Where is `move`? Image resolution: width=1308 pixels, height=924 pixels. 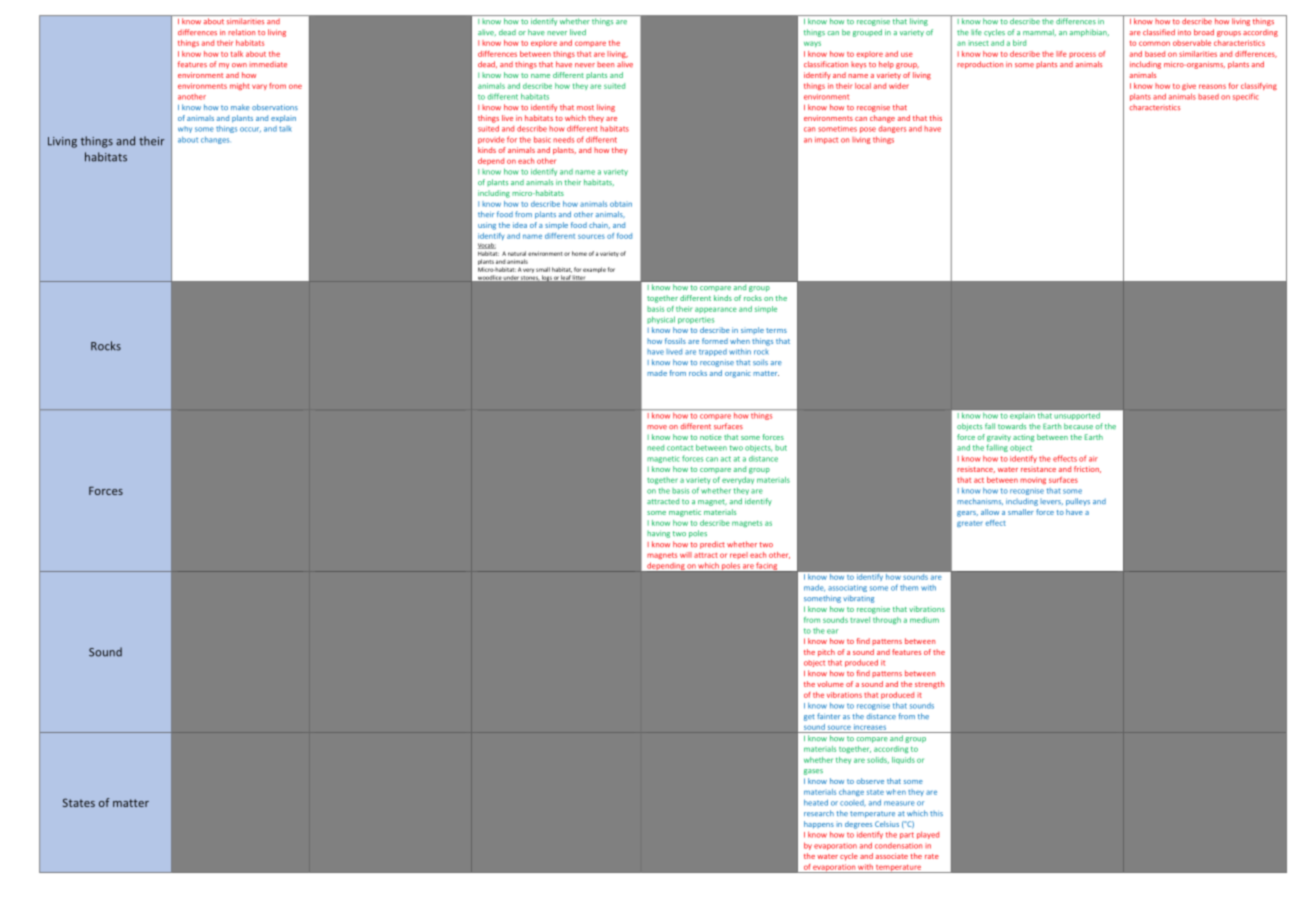
move is located at coordinates (657, 427).
